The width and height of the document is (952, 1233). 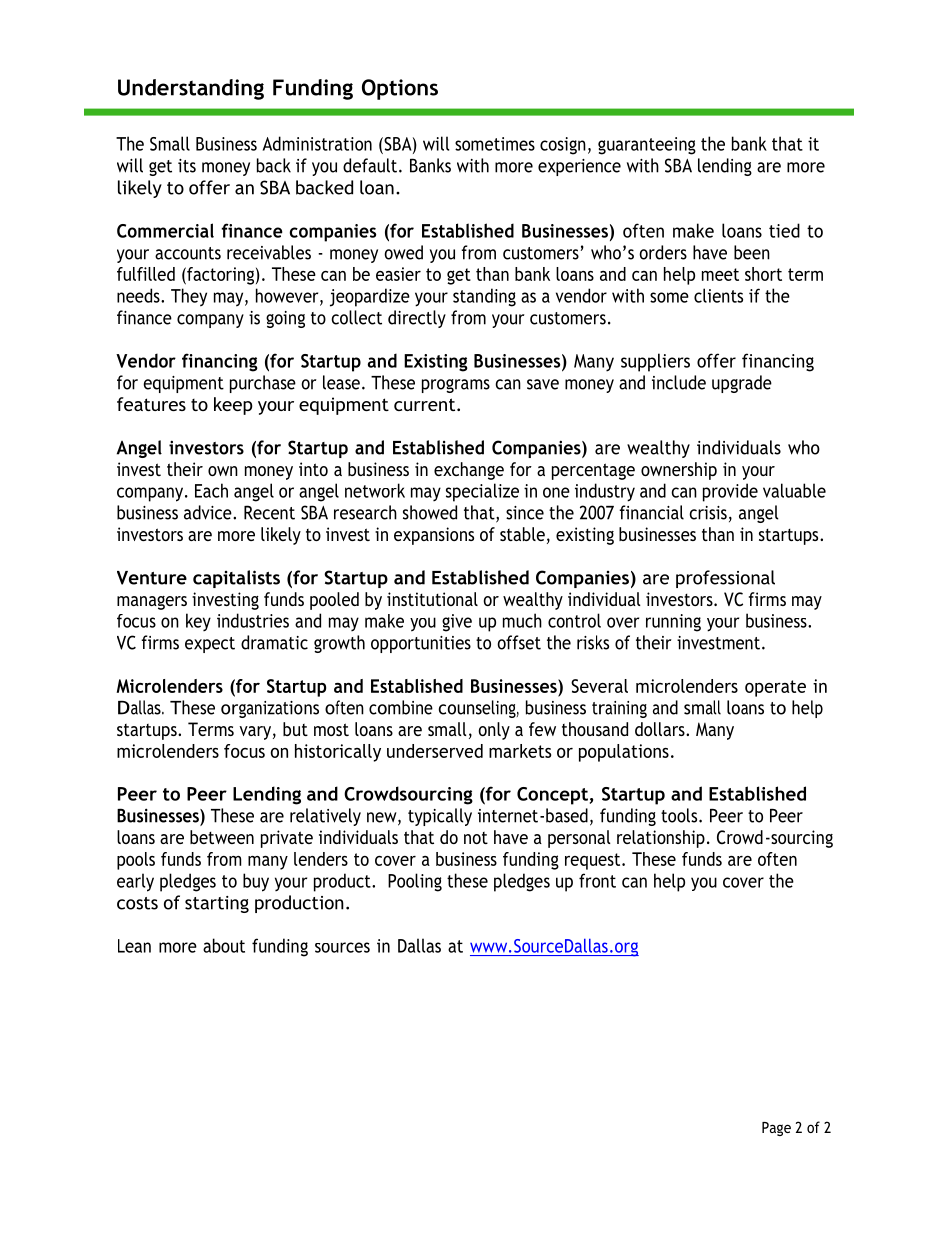 What do you see at coordinates (187, 166) in the document?
I see `its` at bounding box center [187, 166].
